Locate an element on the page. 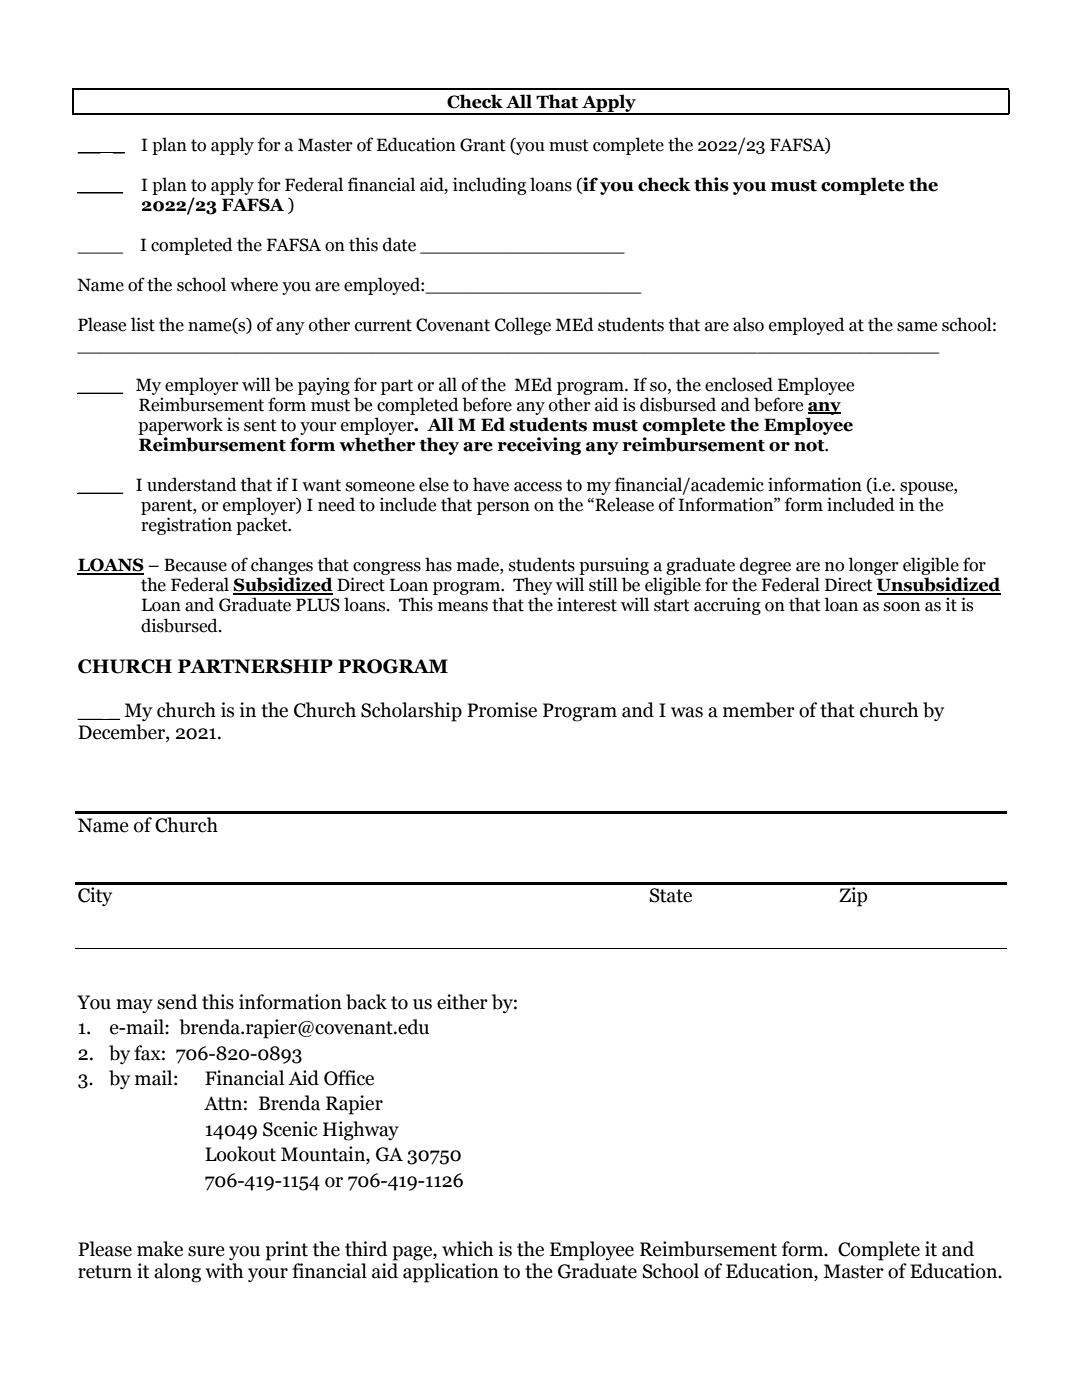  sure is located at coordinates (206, 1251).
